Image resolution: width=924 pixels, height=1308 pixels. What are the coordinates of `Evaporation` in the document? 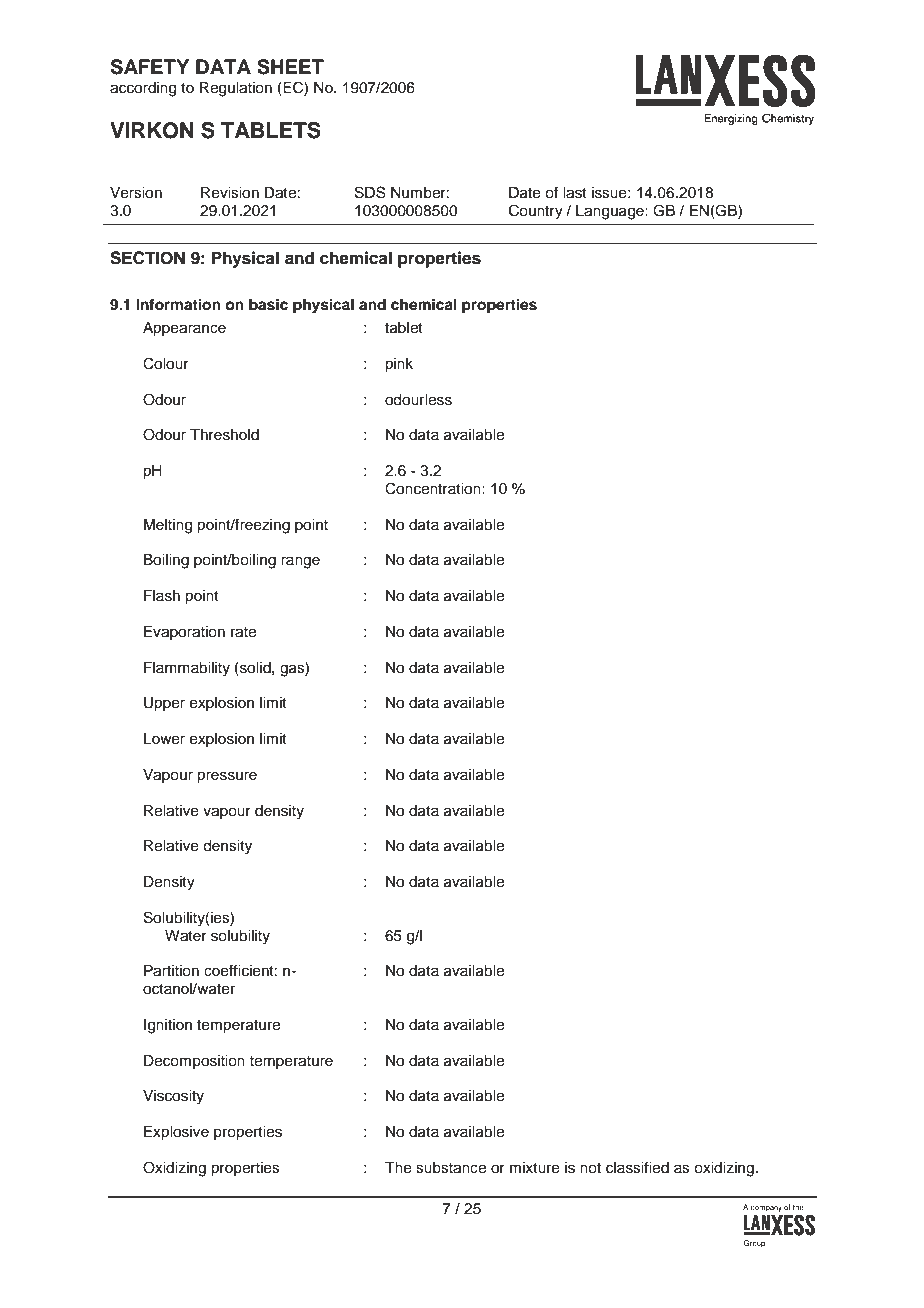 It's located at (184, 633).
